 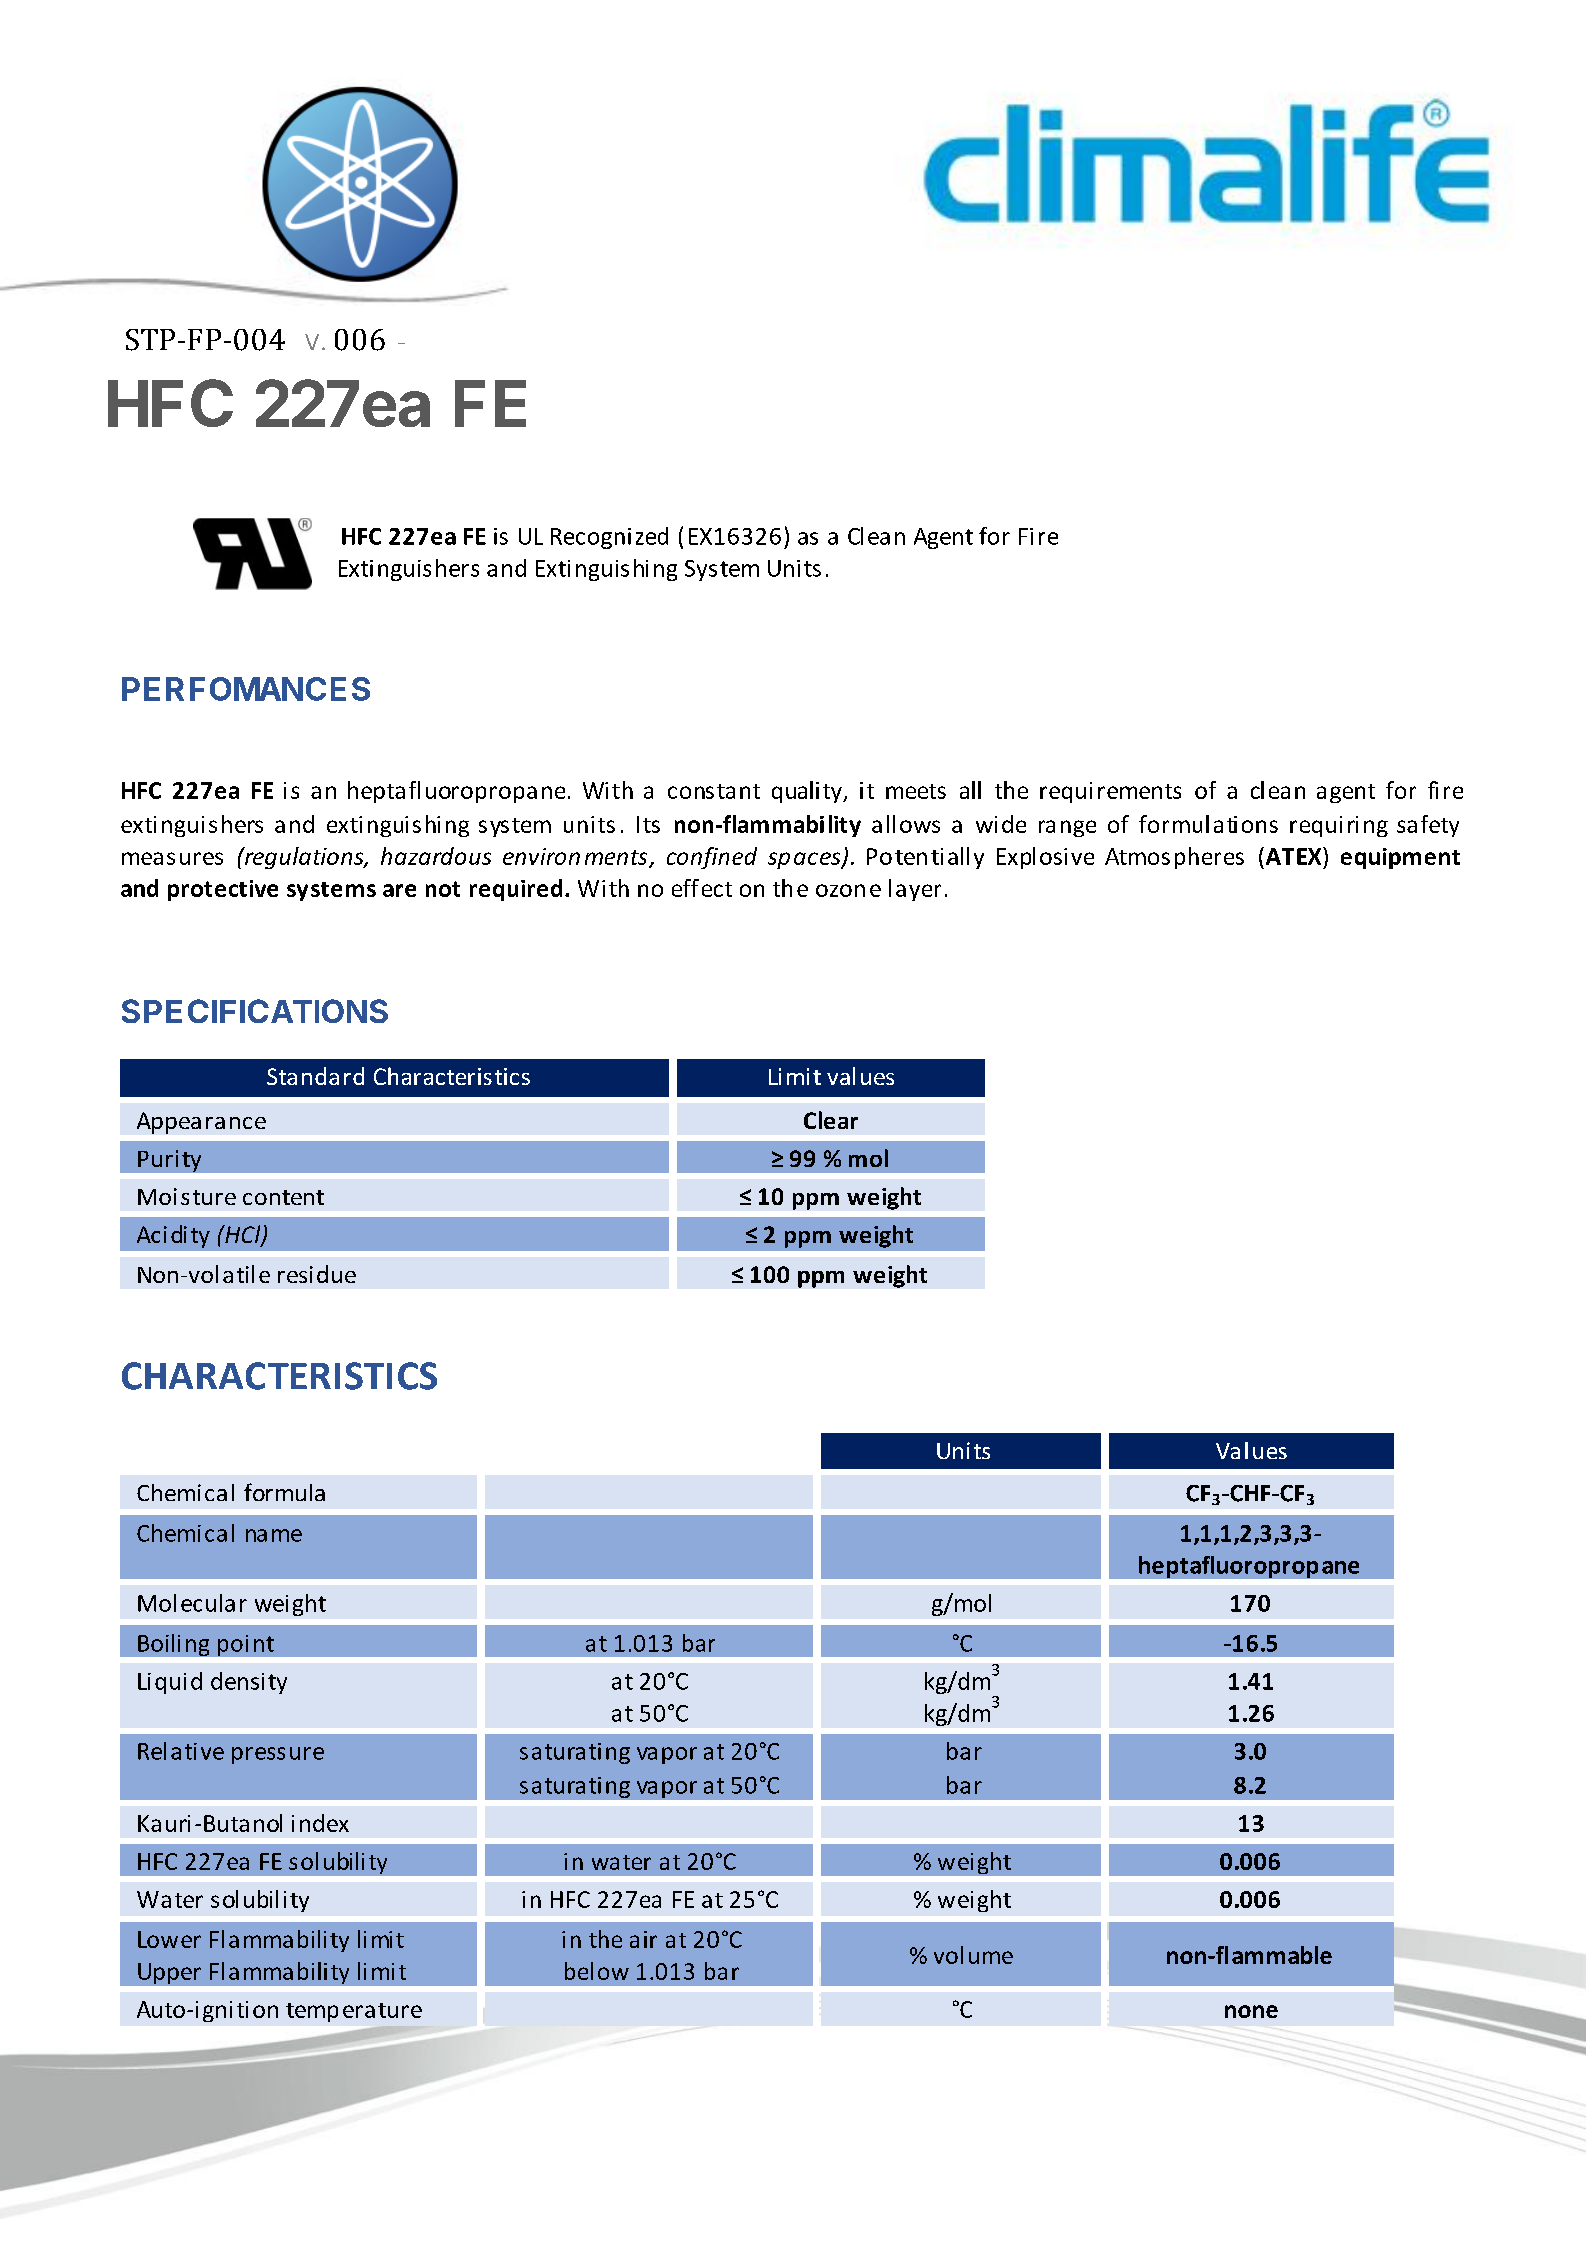 I want to click on requirements, so click(x=1110, y=792).
